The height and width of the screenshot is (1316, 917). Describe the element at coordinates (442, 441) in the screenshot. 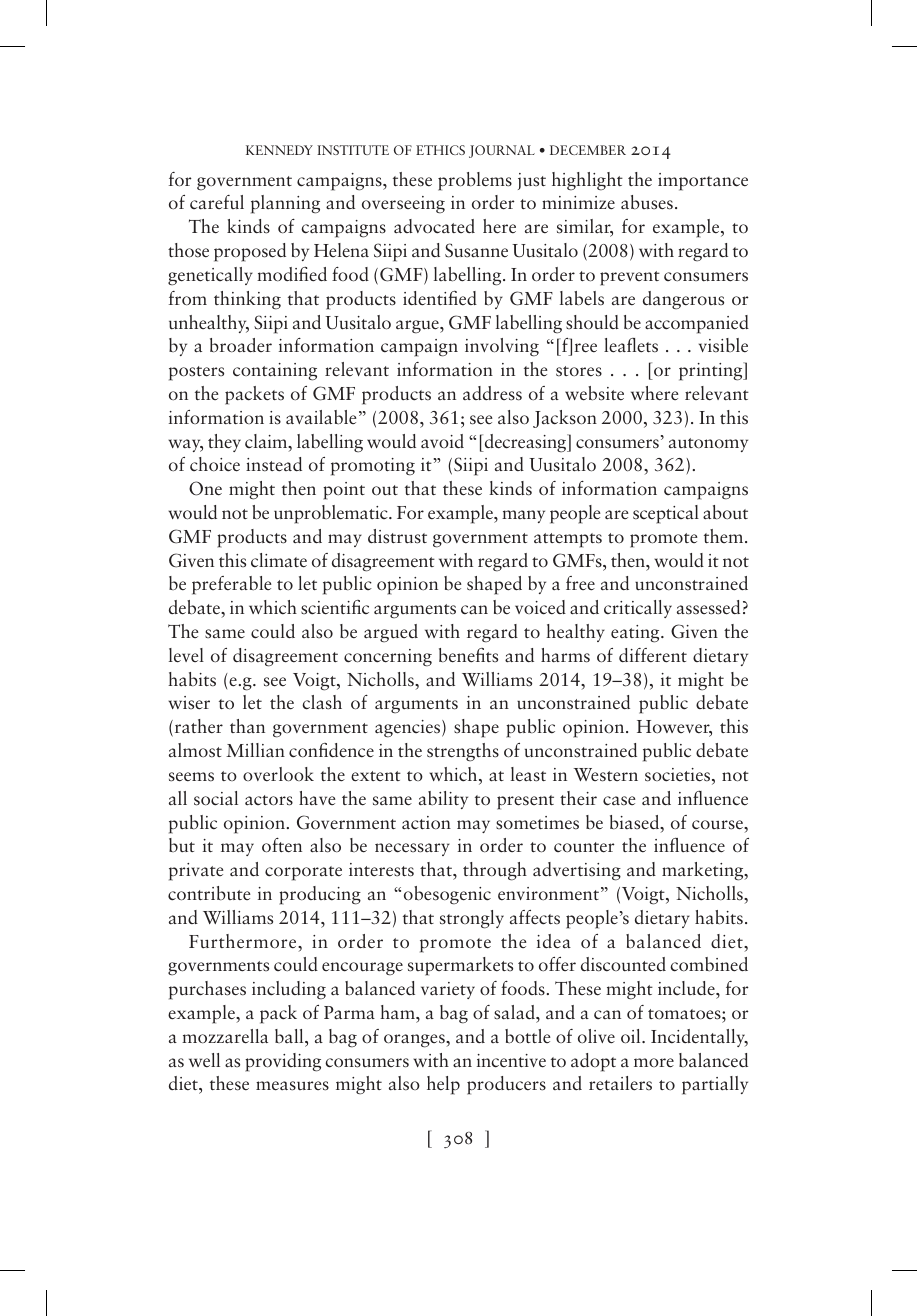

I see `avoid` at that location.
